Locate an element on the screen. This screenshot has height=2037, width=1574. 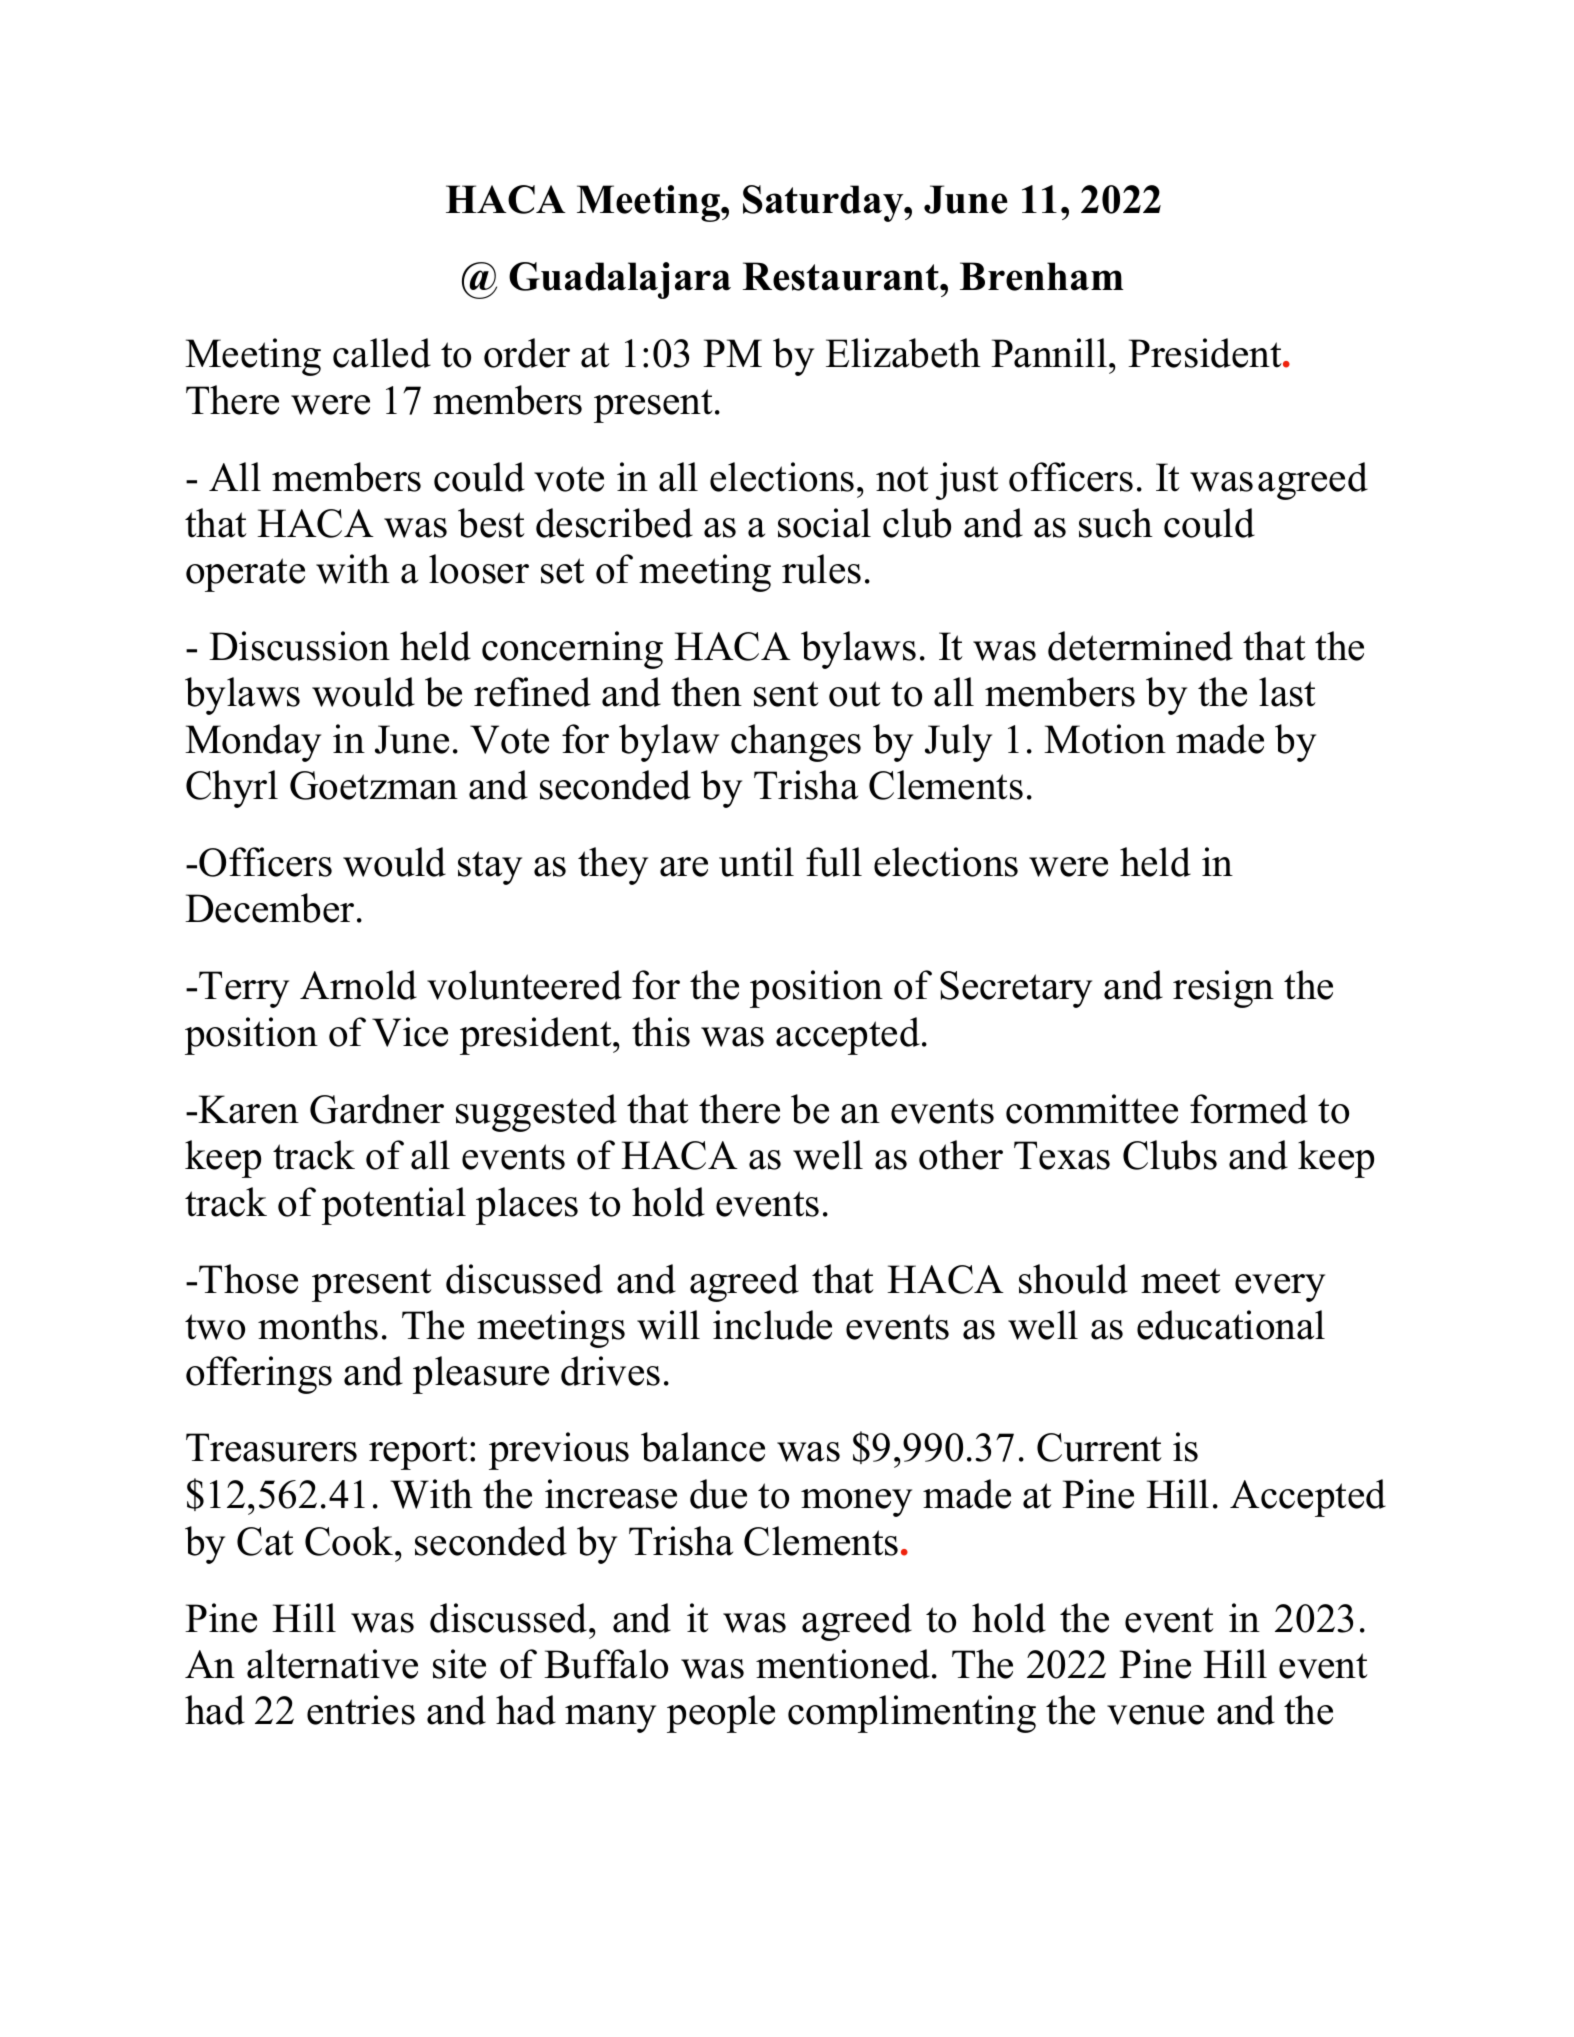
Elizabeth is located at coordinates (903, 353).
